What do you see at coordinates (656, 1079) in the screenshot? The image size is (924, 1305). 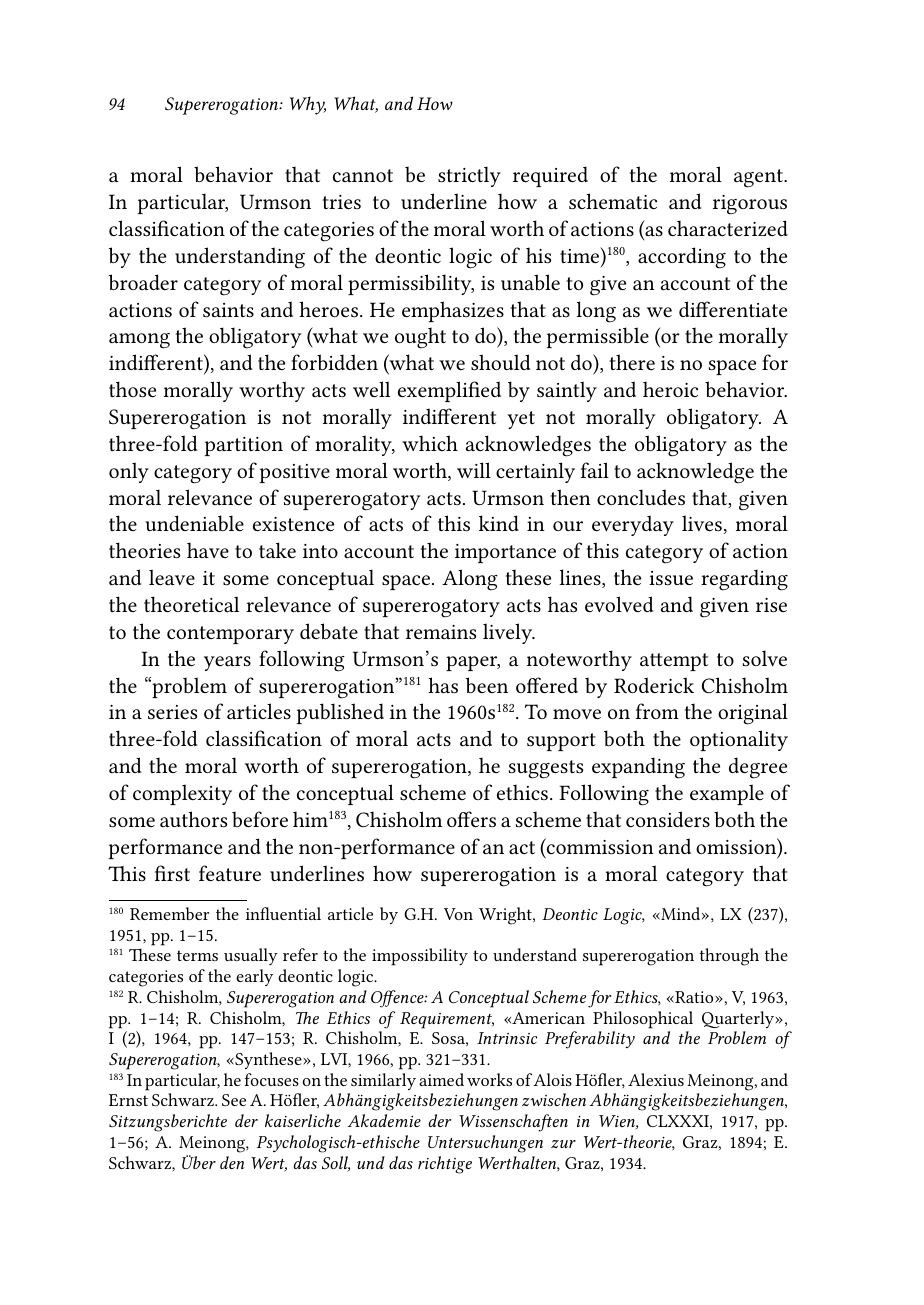 I see `Alexius` at bounding box center [656, 1079].
